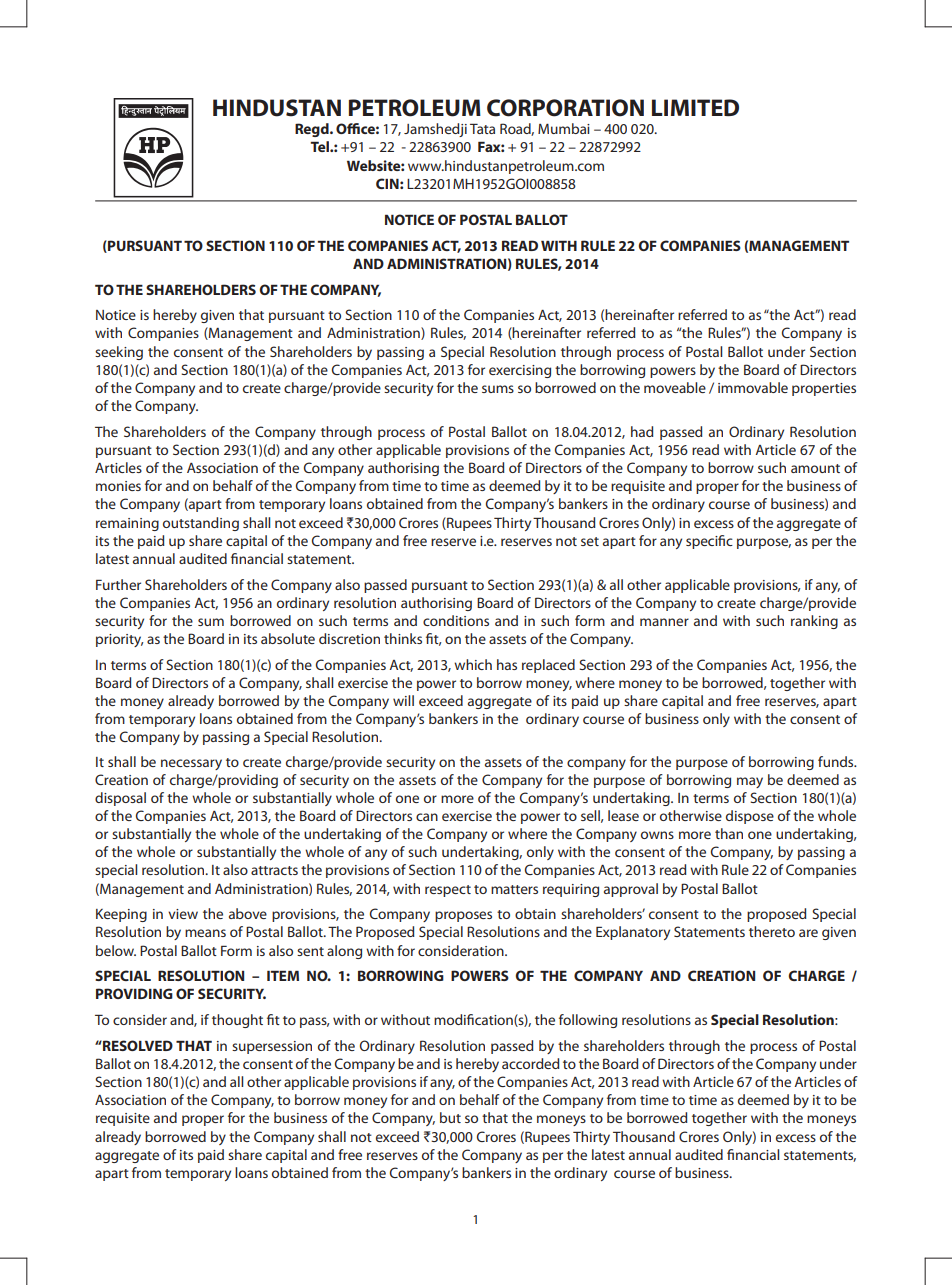 The width and height of the screenshot is (952, 1285). What do you see at coordinates (448, 891) in the screenshot?
I see `respect` at bounding box center [448, 891].
